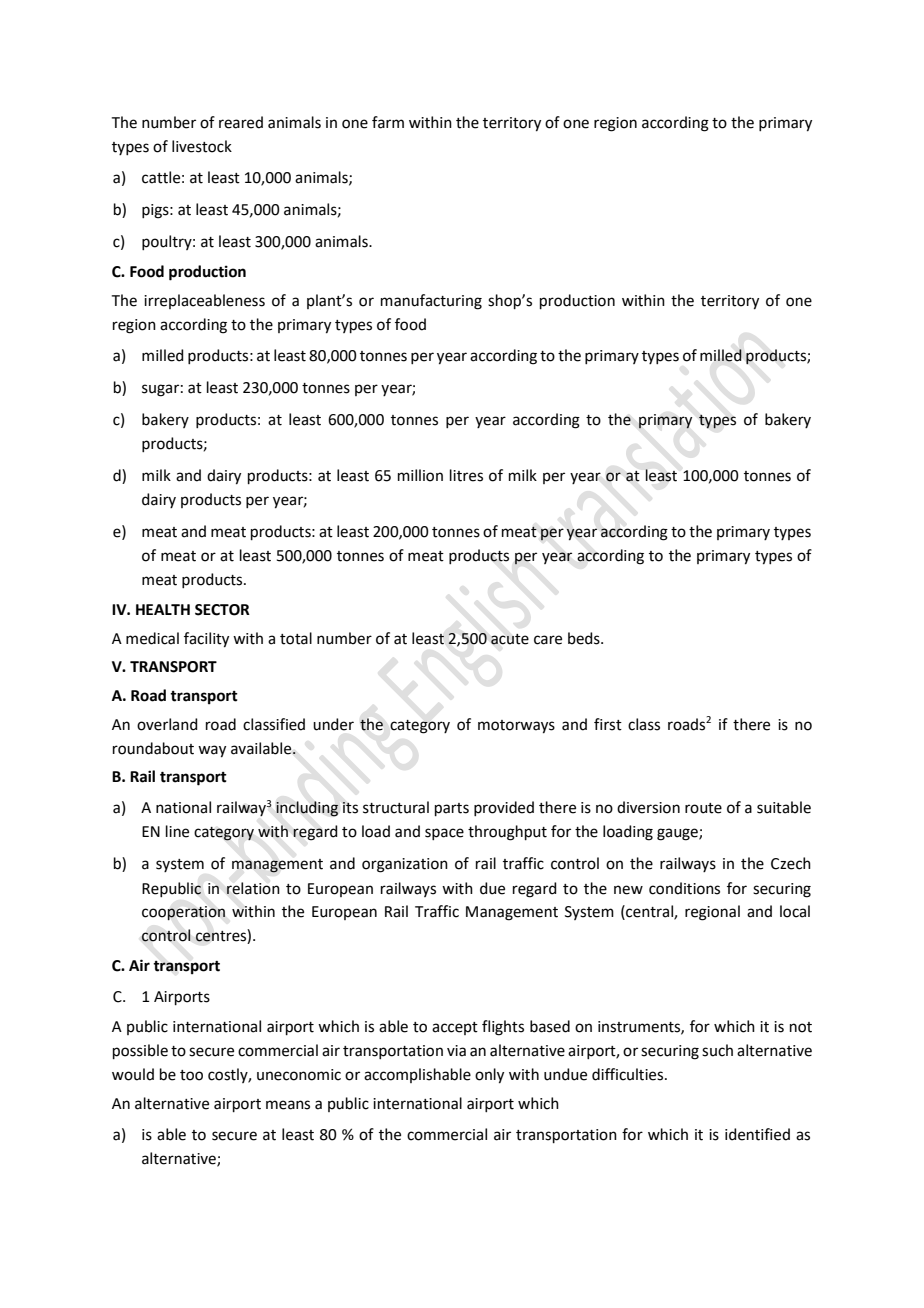  What do you see at coordinates (466, 475) in the screenshot?
I see `litres` at bounding box center [466, 475].
